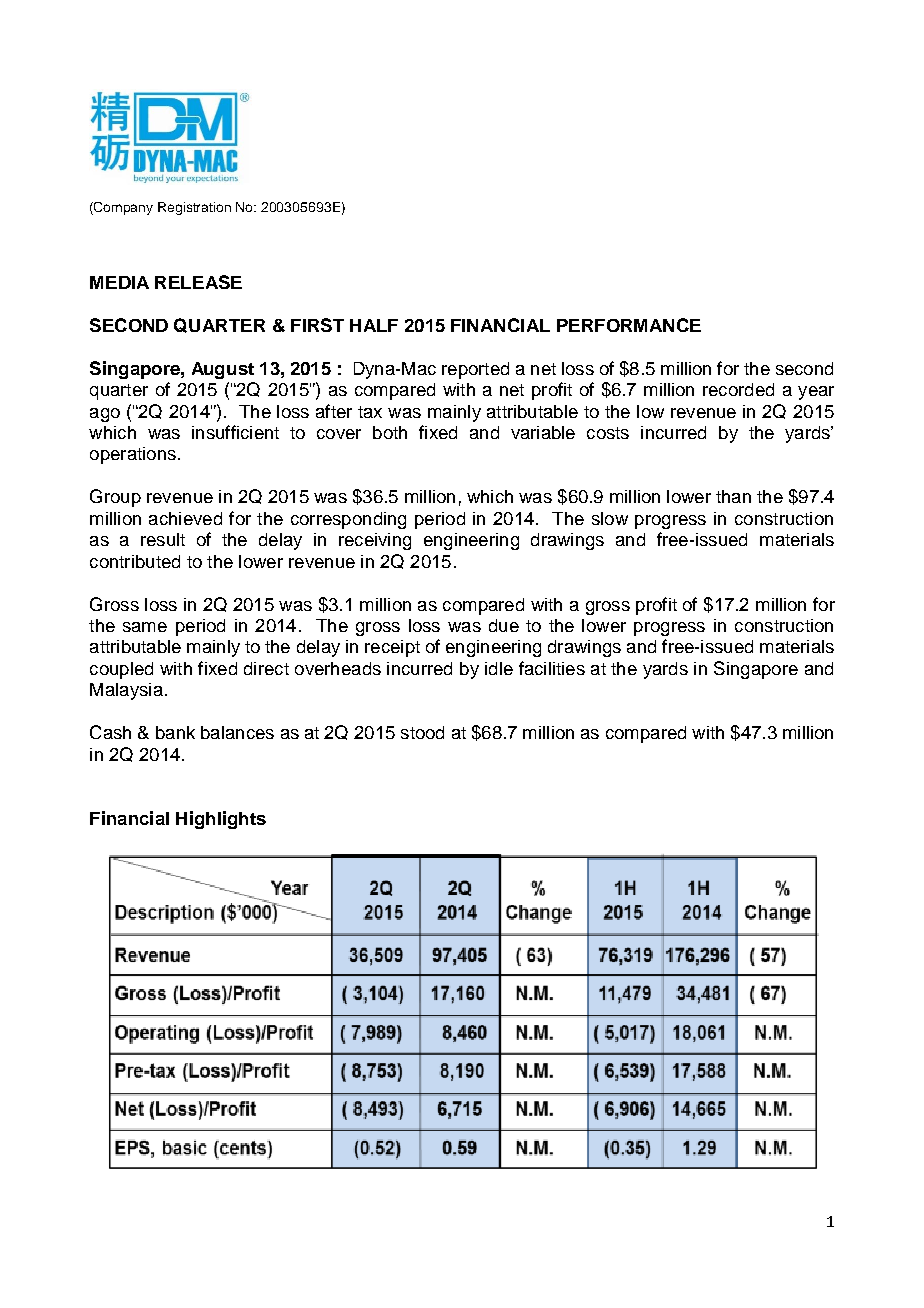 This screenshot has height=1308, width=924. I want to click on Highlights, so click(221, 820).
